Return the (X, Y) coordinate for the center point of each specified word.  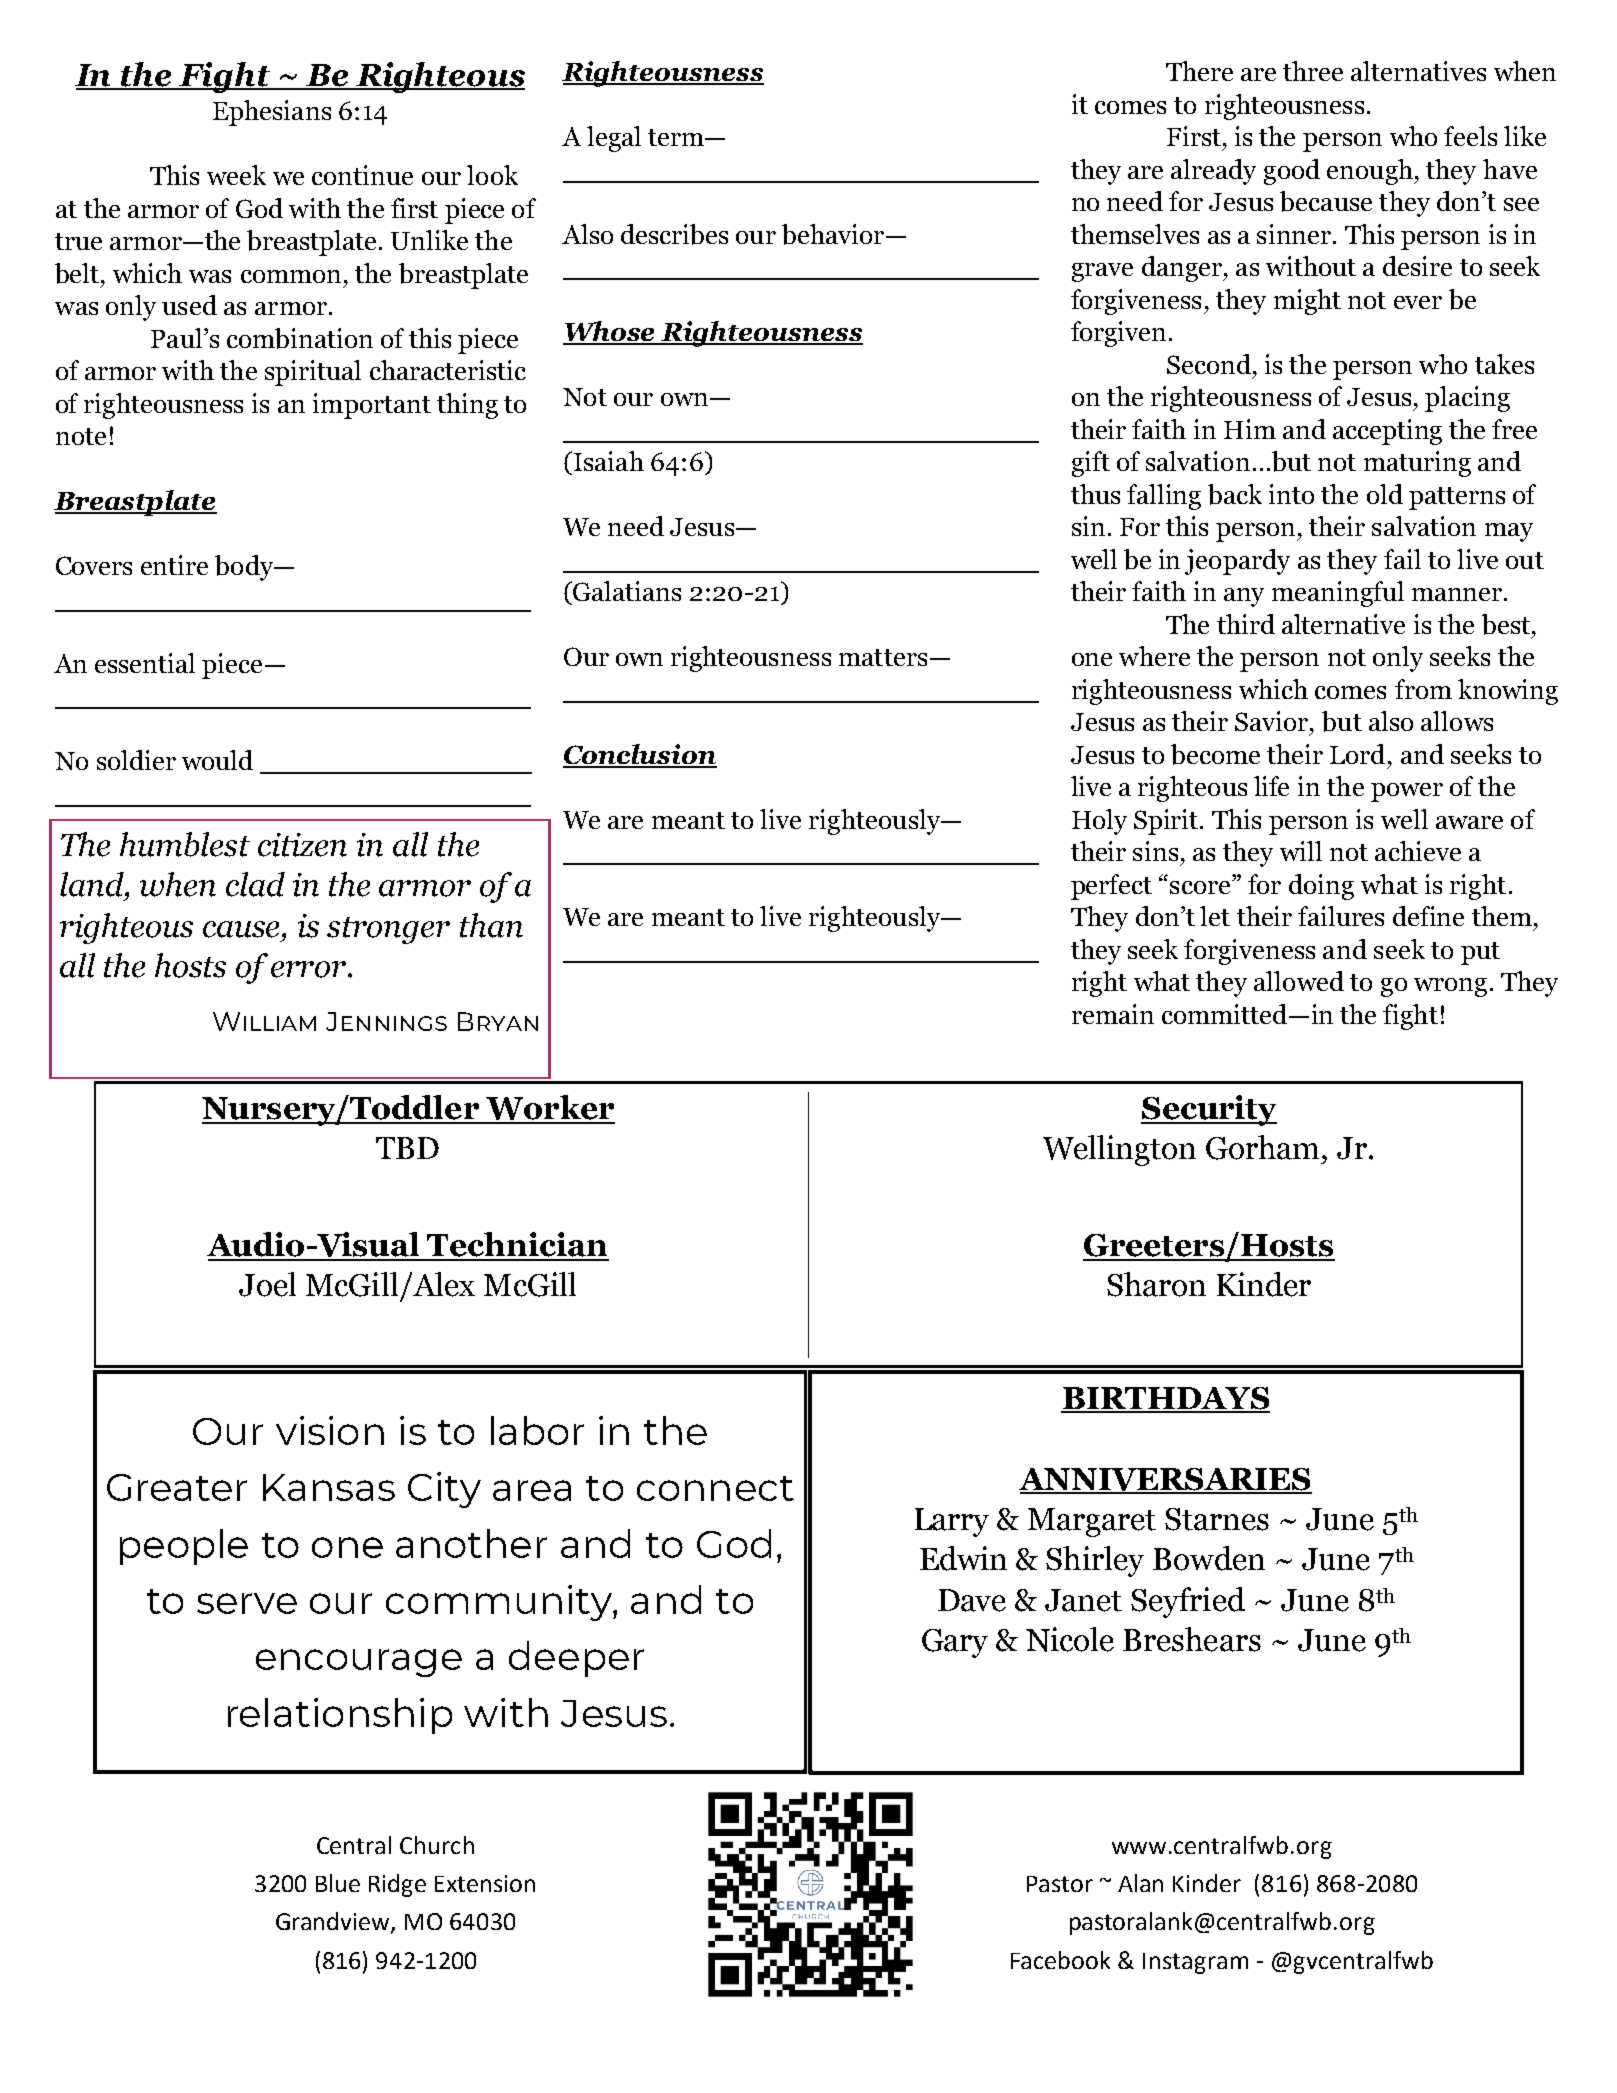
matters (883, 657)
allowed (1299, 981)
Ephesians (272, 113)
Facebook (1060, 1960)
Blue (338, 1883)
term (677, 137)
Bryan (498, 1021)
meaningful (1338, 594)
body (245, 568)
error (310, 969)
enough (1371, 172)
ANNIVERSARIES (1165, 1480)
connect (715, 1488)
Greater (177, 1487)
